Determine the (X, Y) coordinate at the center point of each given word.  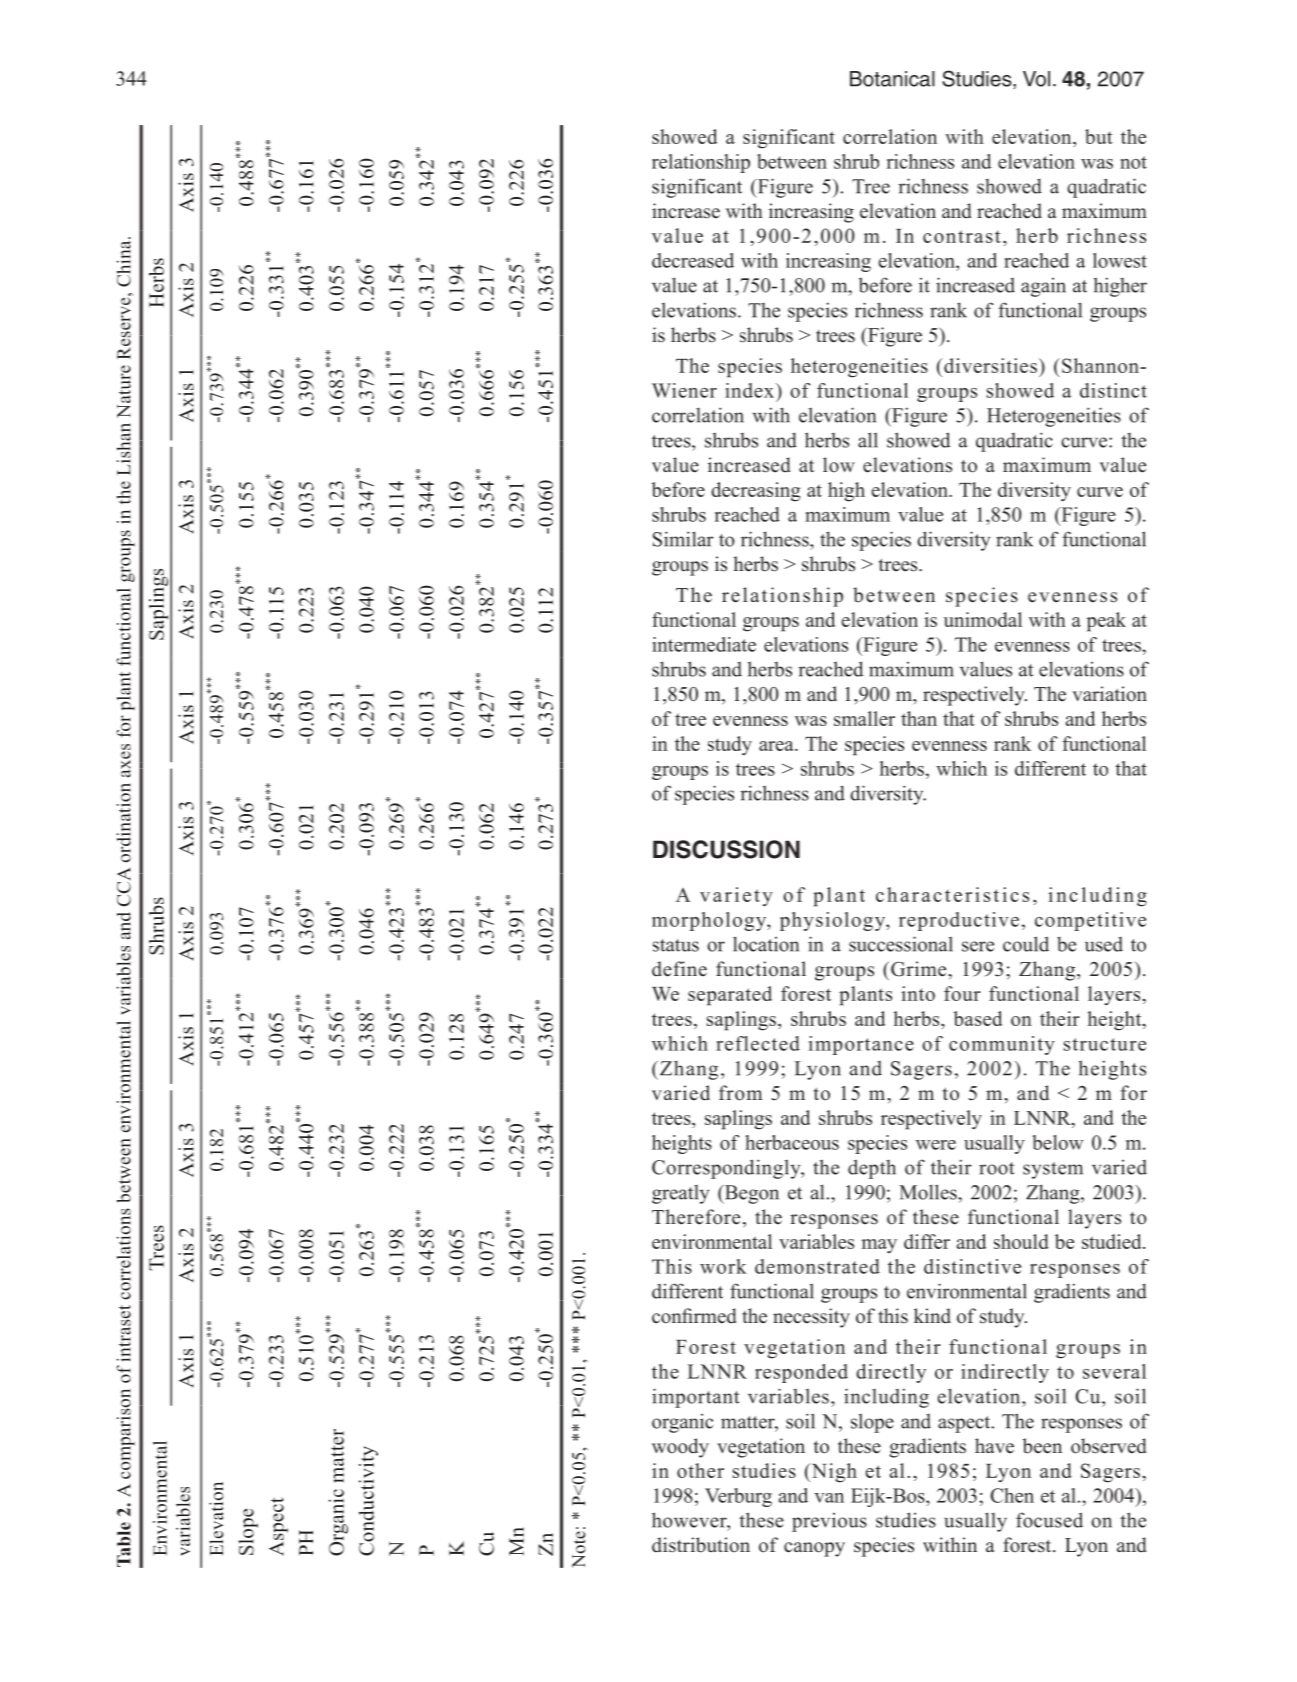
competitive (1090, 921)
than (919, 718)
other (700, 1470)
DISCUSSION (726, 849)
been (1042, 1446)
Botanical (892, 79)
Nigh (833, 1473)
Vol (1036, 79)
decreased (693, 260)
